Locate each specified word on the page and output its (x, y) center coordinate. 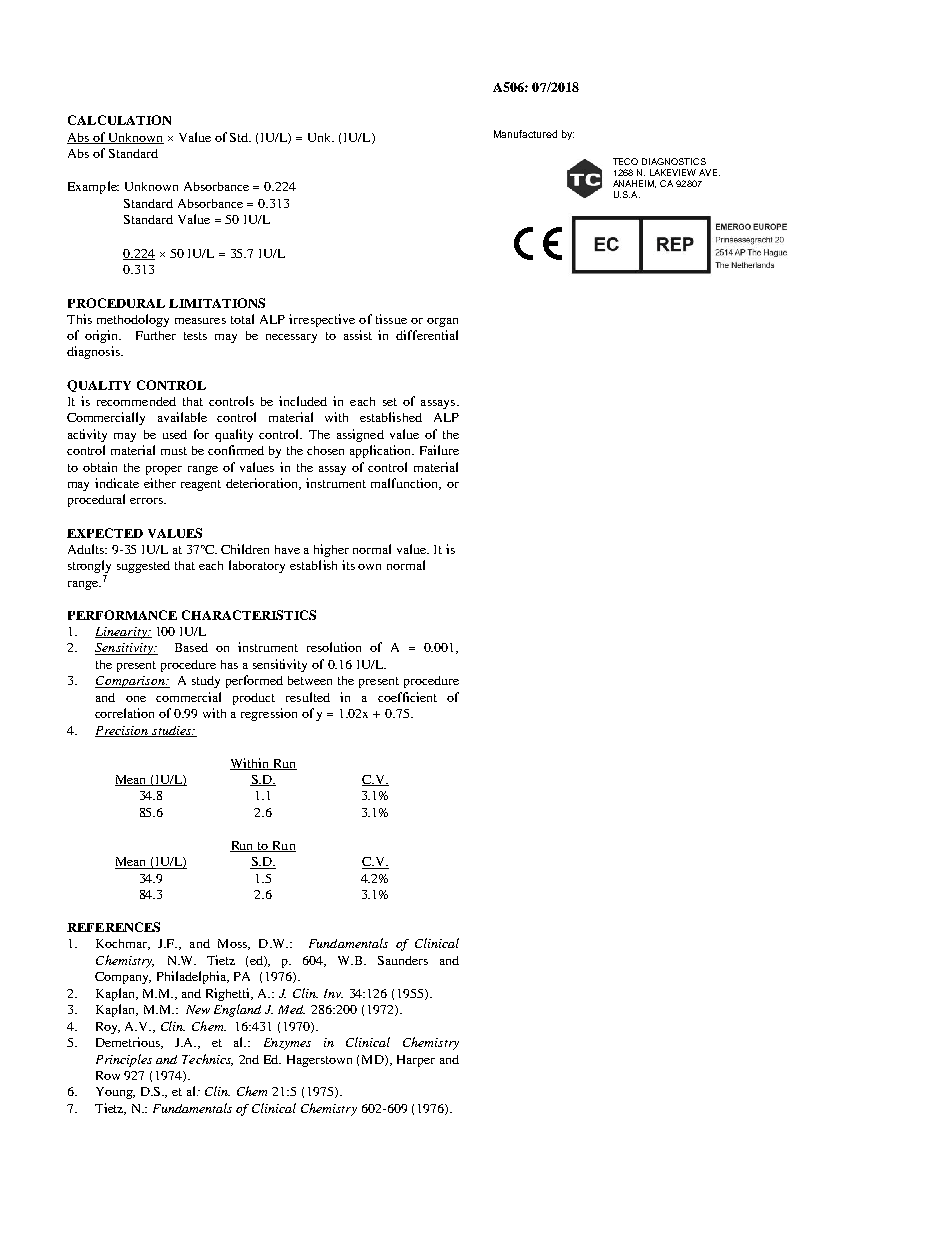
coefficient (407, 697)
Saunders (403, 960)
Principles (124, 1060)
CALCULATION (119, 120)
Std (240, 137)
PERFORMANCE (122, 615)
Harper (416, 1061)
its (348, 565)
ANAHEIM (634, 184)
